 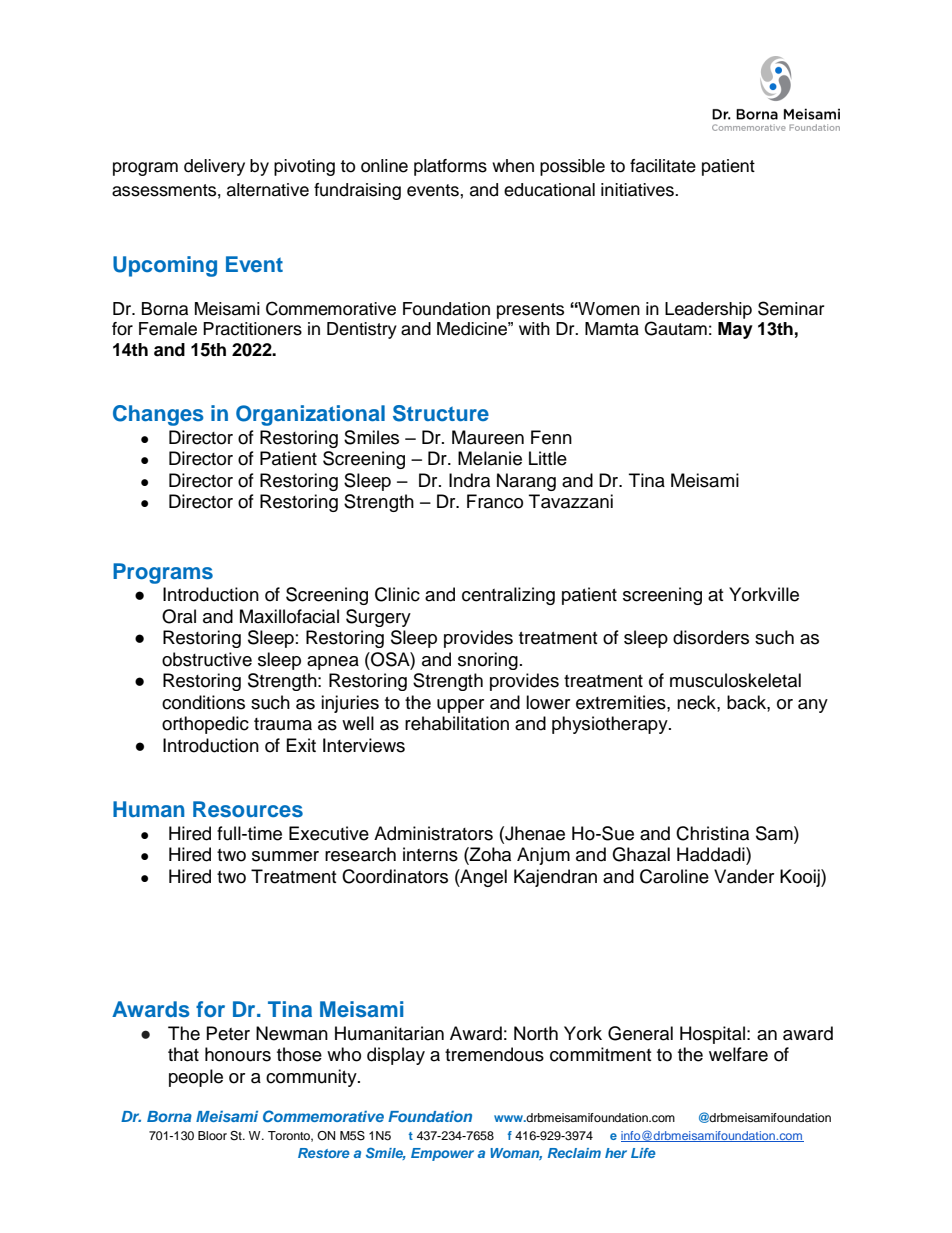 I want to click on snoring, so click(x=488, y=661).
